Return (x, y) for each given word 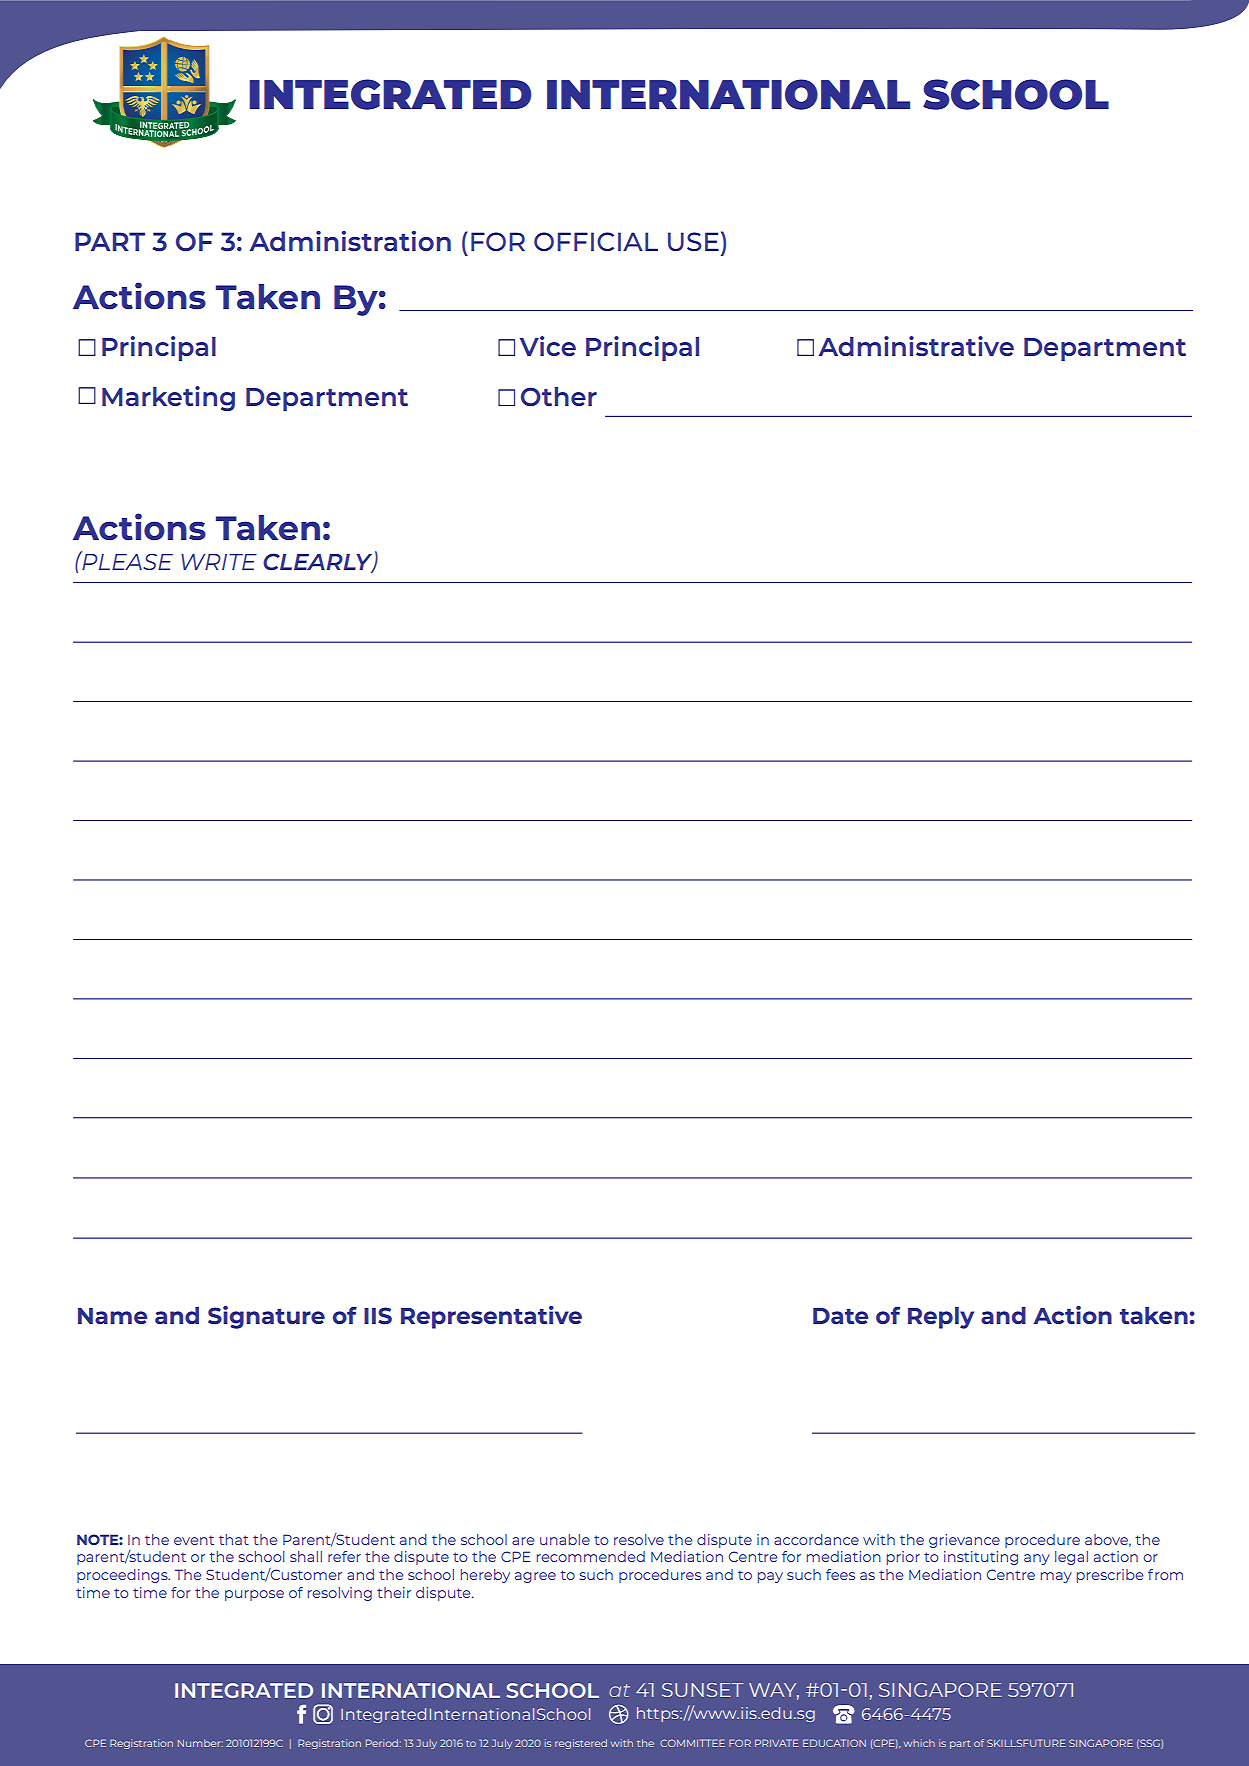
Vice (548, 346)
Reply (941, 1318)
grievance (964, 1541)
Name (112, 1316)
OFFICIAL (596, 241)
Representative (491, 1317)
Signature (266, 1317)
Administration (350, 241)
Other (559, 396)
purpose (254, 1595)
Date (840, 1316)
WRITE (219, 562)
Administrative (916, 346)
